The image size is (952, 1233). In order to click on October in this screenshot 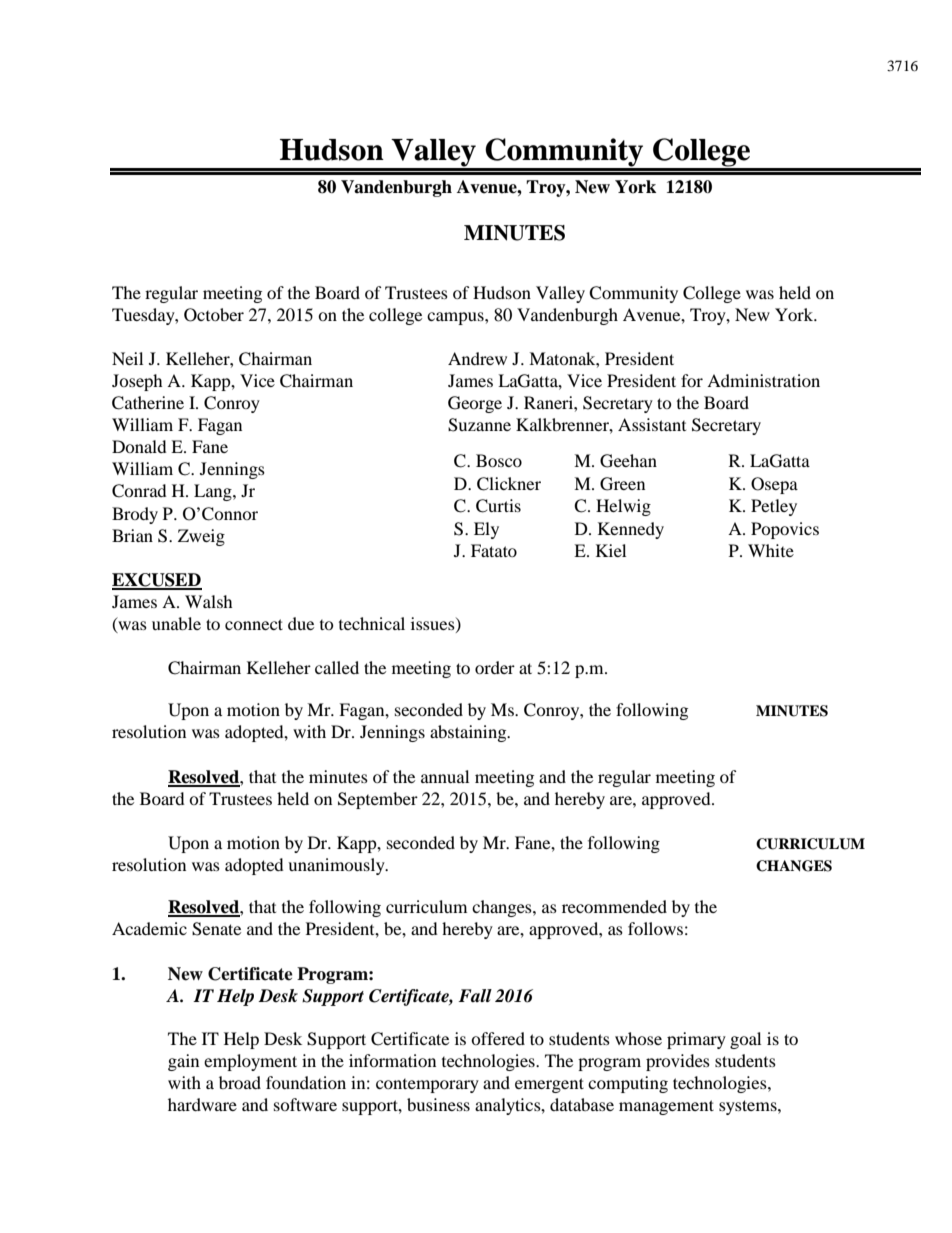, I will do `click(214, 315)`.
